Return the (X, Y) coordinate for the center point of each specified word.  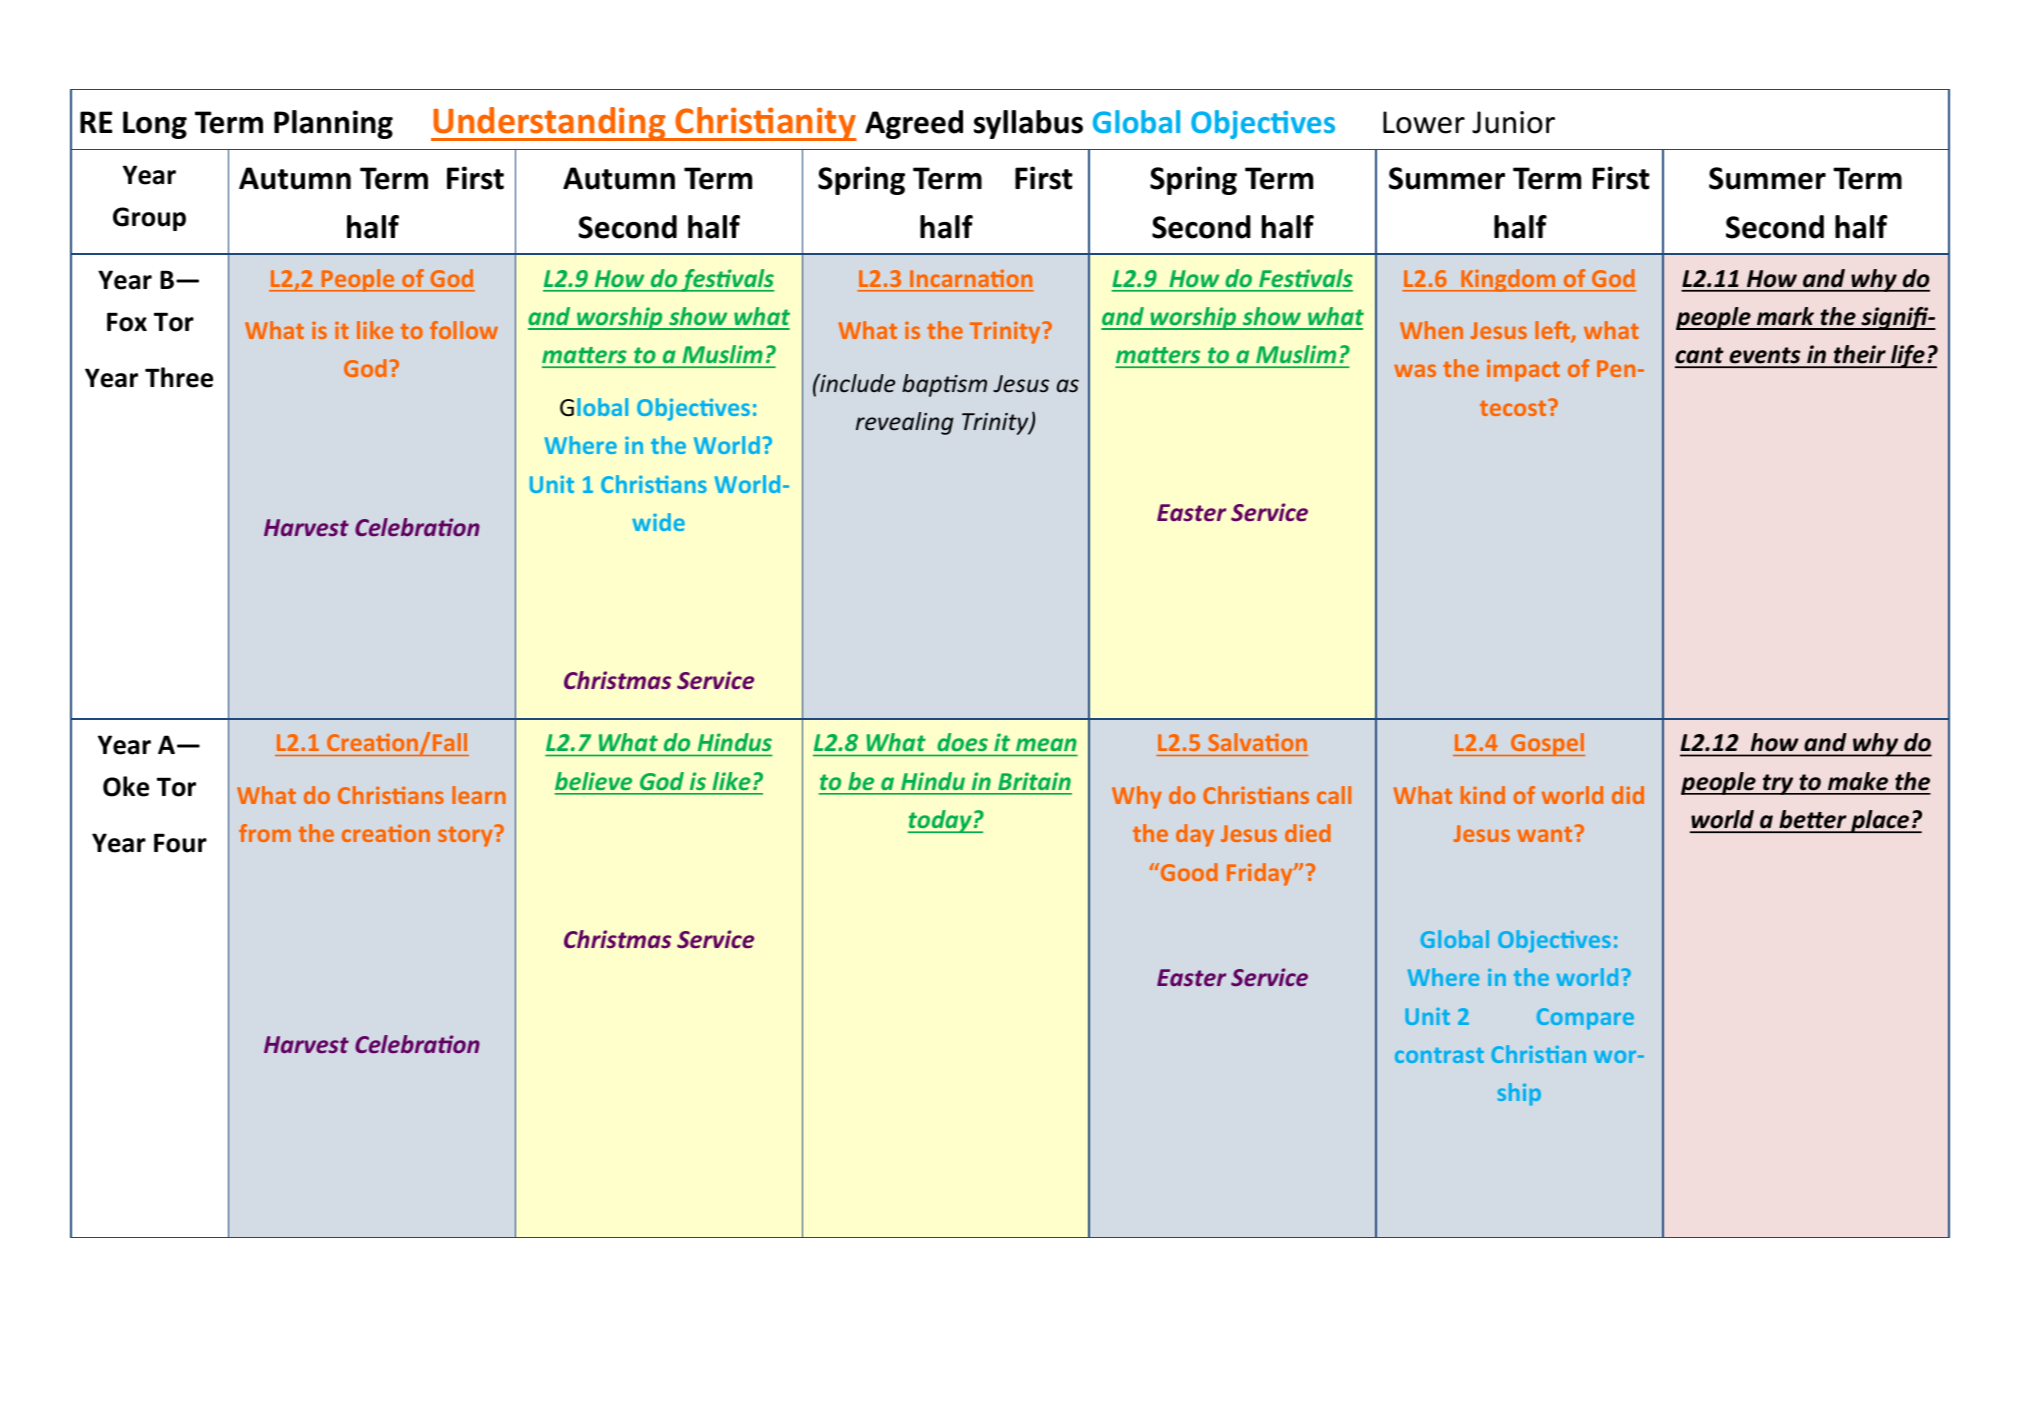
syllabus (1028, 124)
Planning (333, 124)
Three (179, 377)
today (940, 821)
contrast (1439, 1055)
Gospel (1547, 744)
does (963, 742)
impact (1523, 370)
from (265, 833)
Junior (1513, 122)
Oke (126, 786)
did (1628, 795)
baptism (944, 385)
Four (180, 843)
